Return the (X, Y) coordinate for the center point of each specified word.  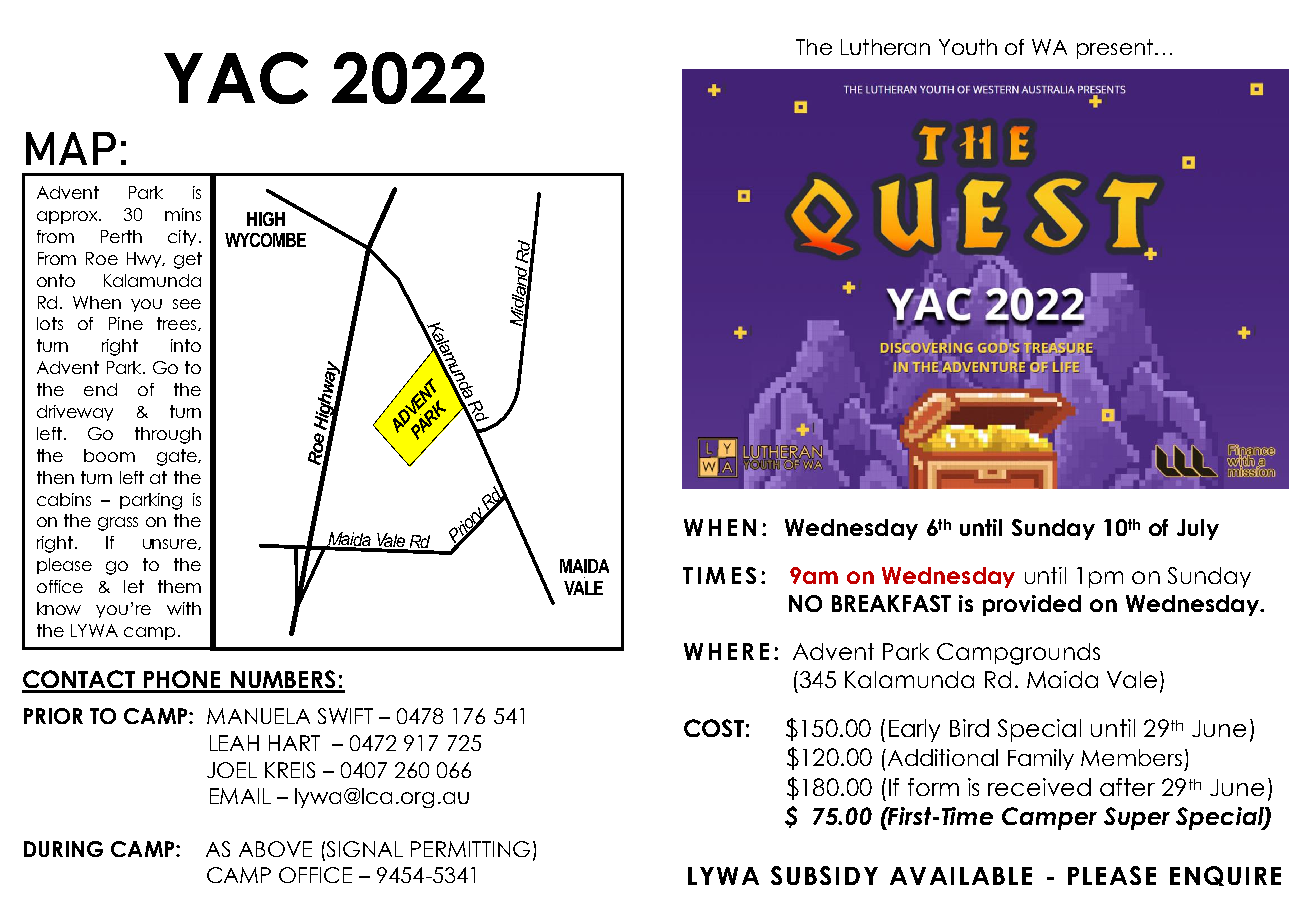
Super (1137, 818)
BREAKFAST (891, 603)
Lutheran (885, 47)
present (1115, 49)
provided (1032, 605)
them (179, 586)
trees (178, 324)
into (186, 345)
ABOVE (275, 849)
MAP (71, 148)
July (1198, 529)
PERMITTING (470, 849)
